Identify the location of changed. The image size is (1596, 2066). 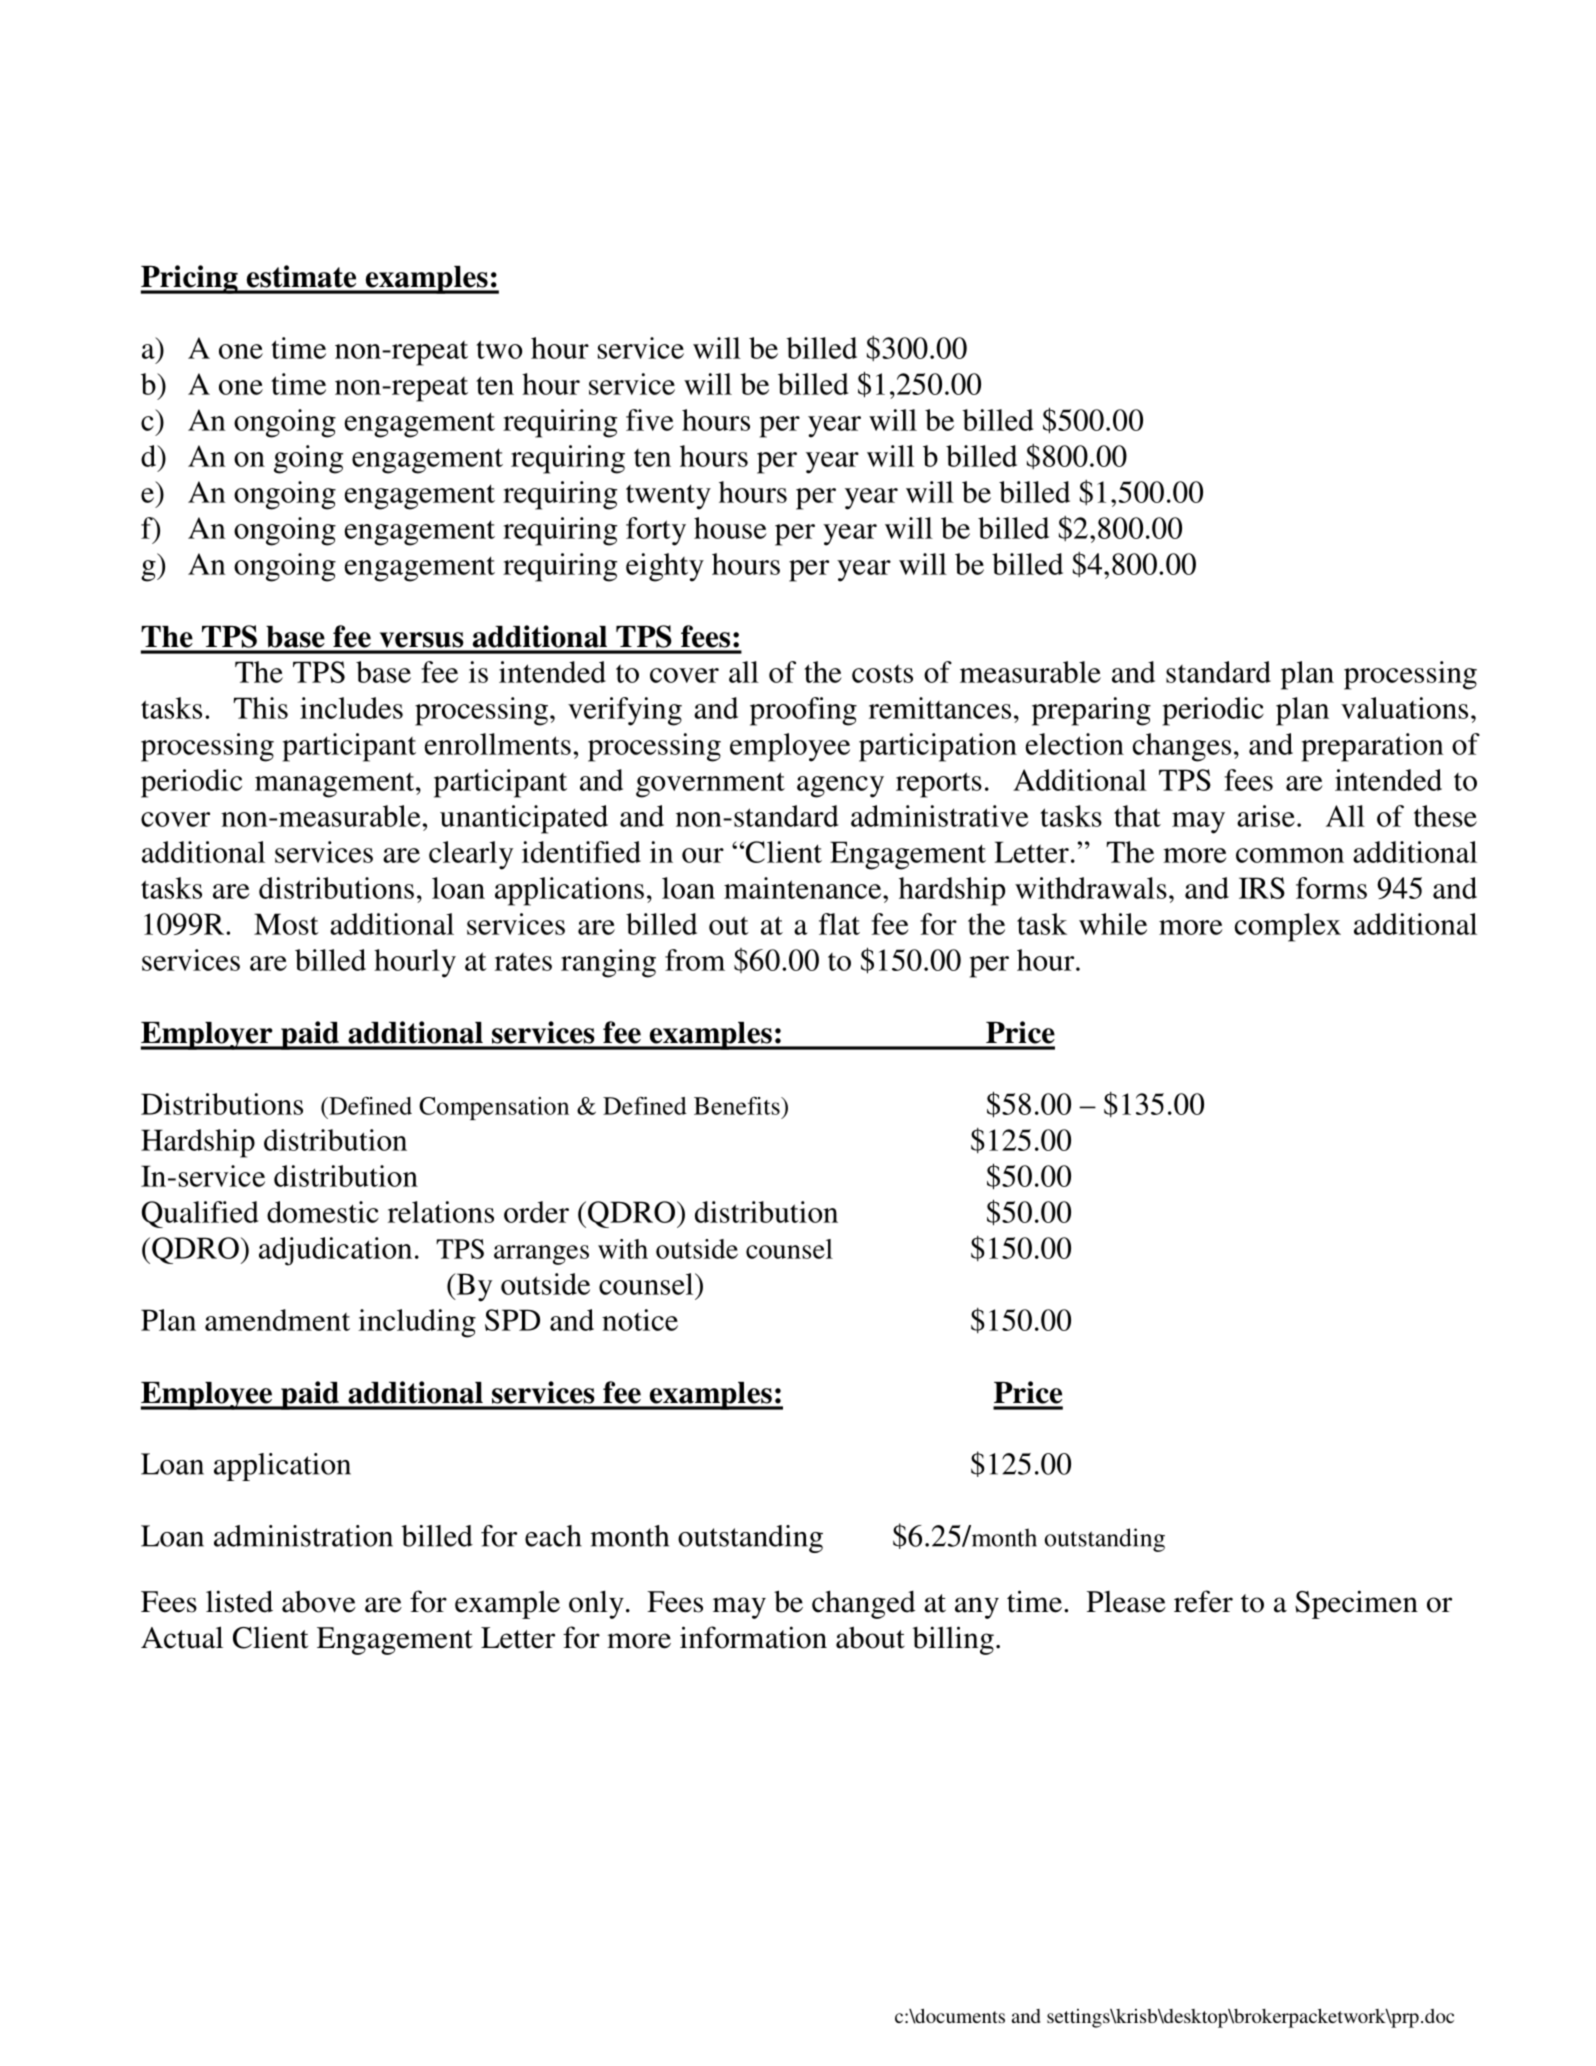
(863, 1604).
